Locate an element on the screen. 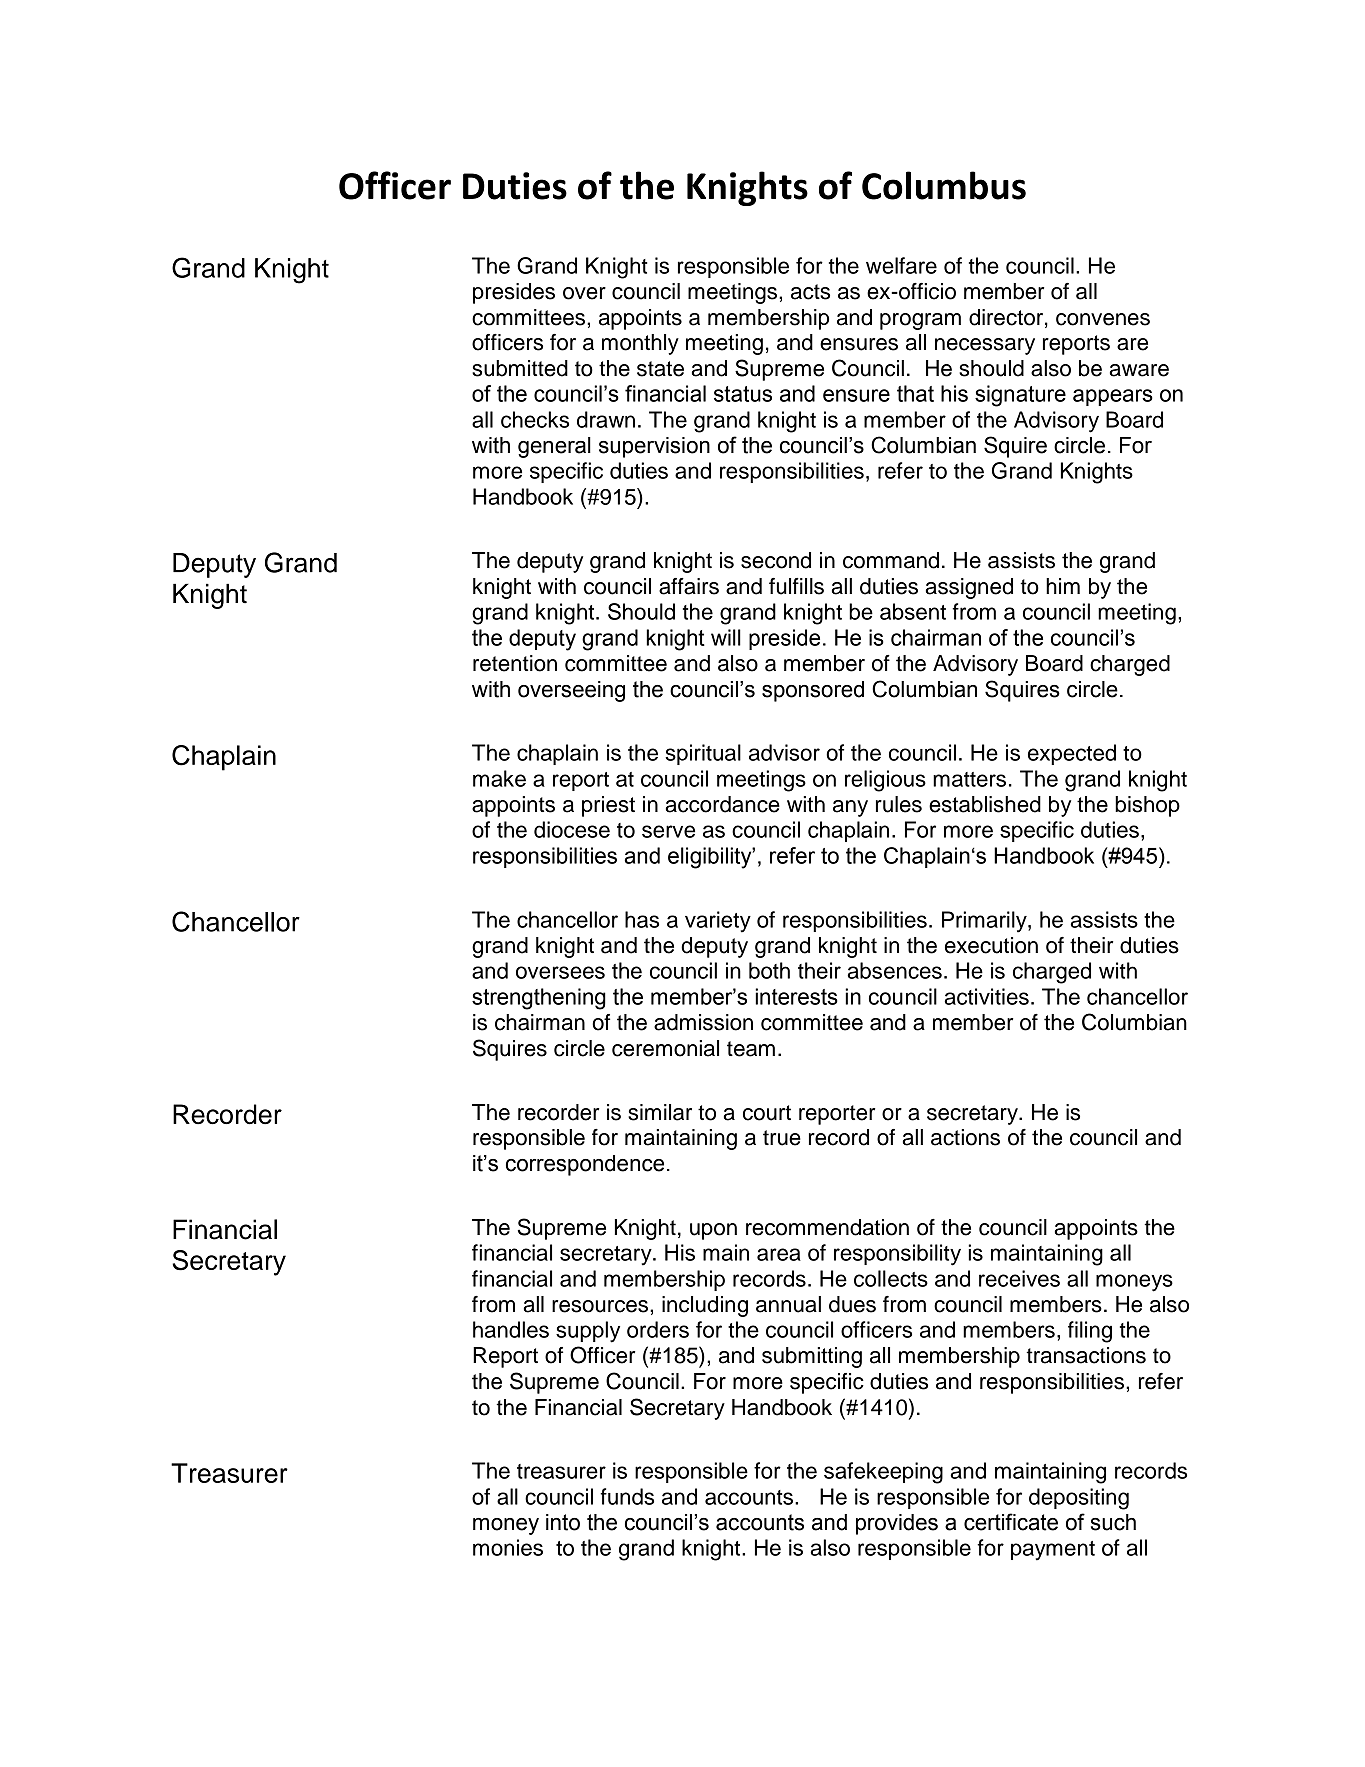 The height and width of the screenshot is (1767, 1365). convenes is located at coordinates (1103, 319).
